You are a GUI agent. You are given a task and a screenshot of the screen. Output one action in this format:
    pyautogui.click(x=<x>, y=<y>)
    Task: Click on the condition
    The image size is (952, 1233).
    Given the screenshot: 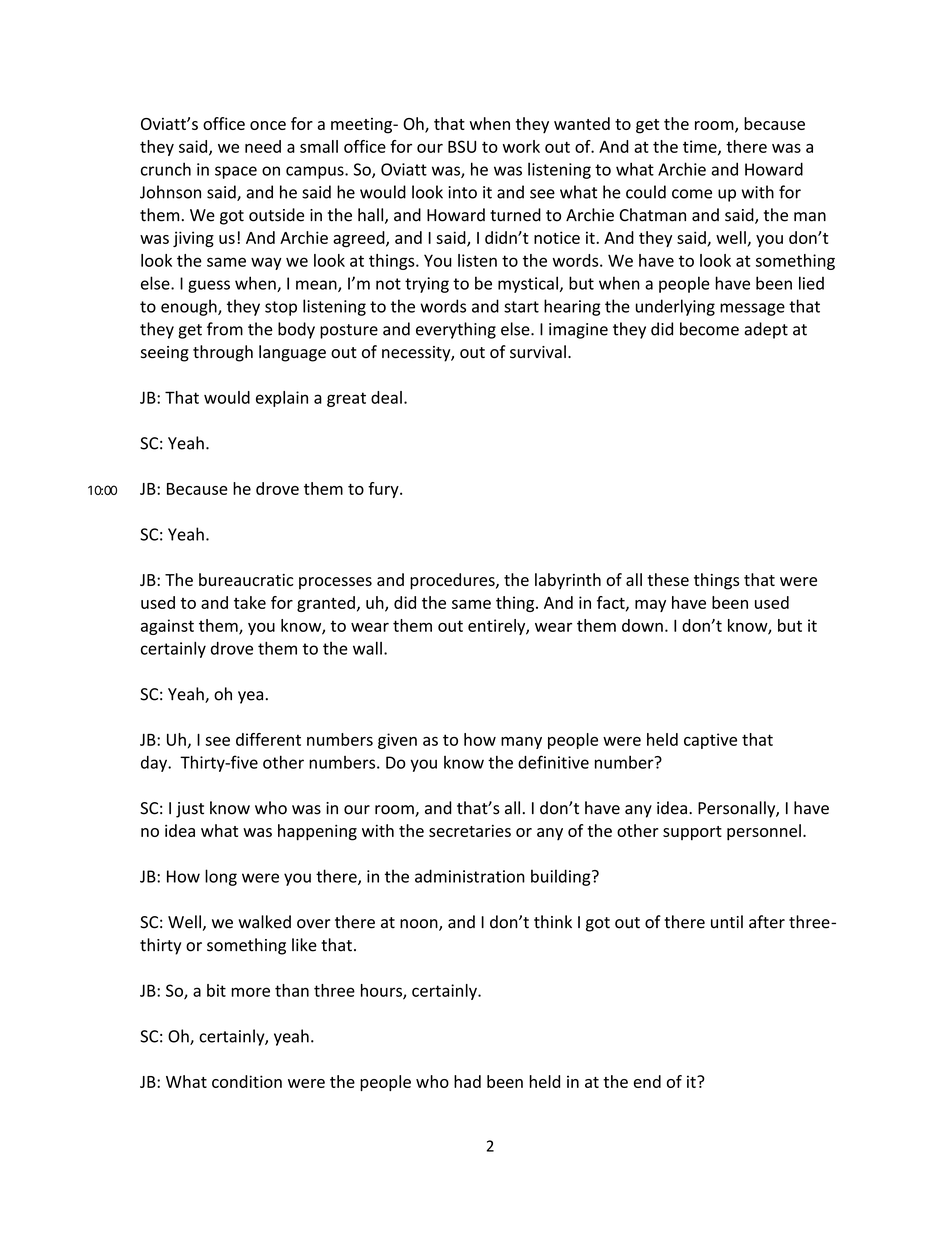 What is the action you would take?
    pyautogui.click(x=247, y=1081)
